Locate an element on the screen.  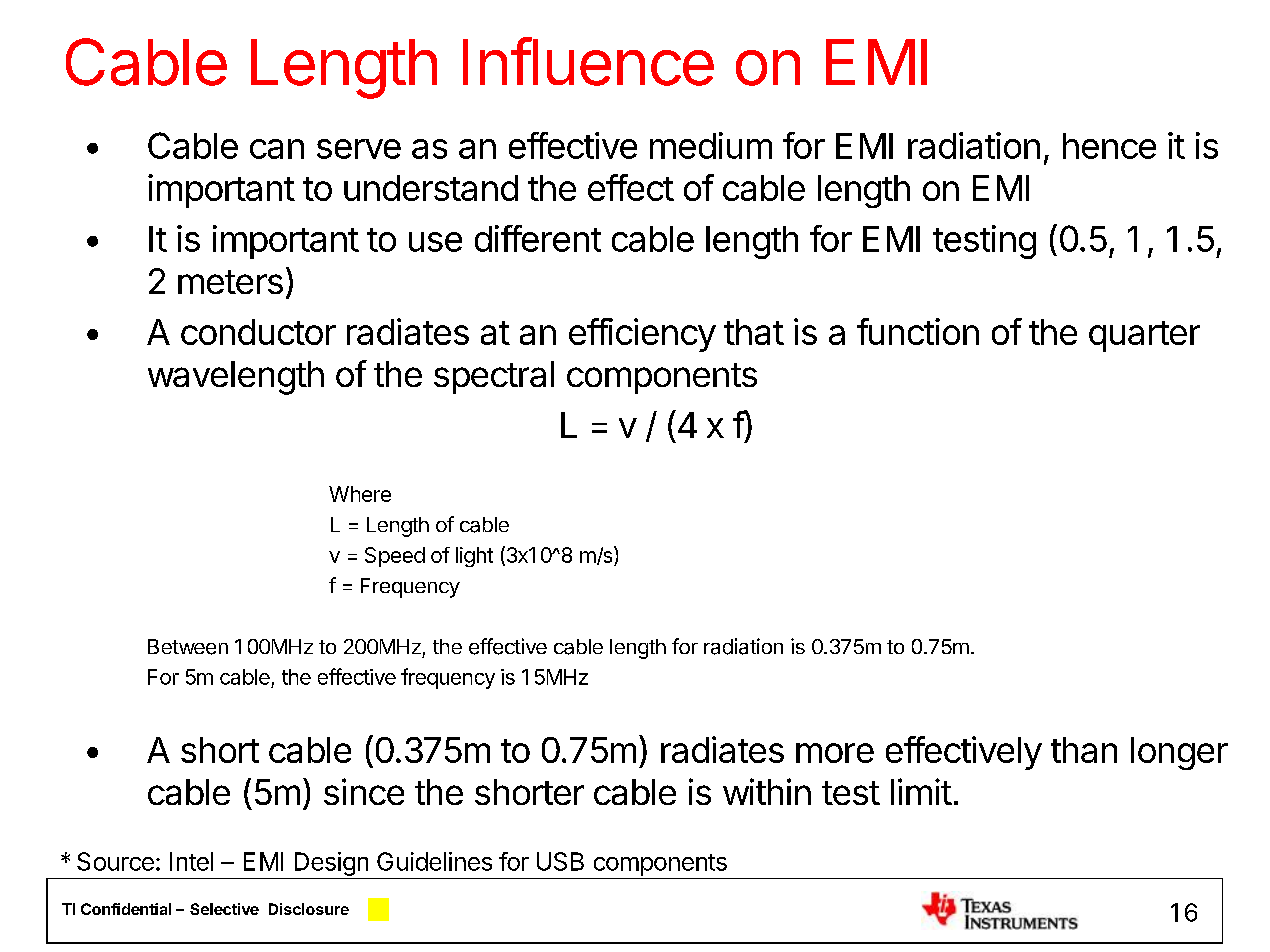
USB is located at coordinates (560, 861).
